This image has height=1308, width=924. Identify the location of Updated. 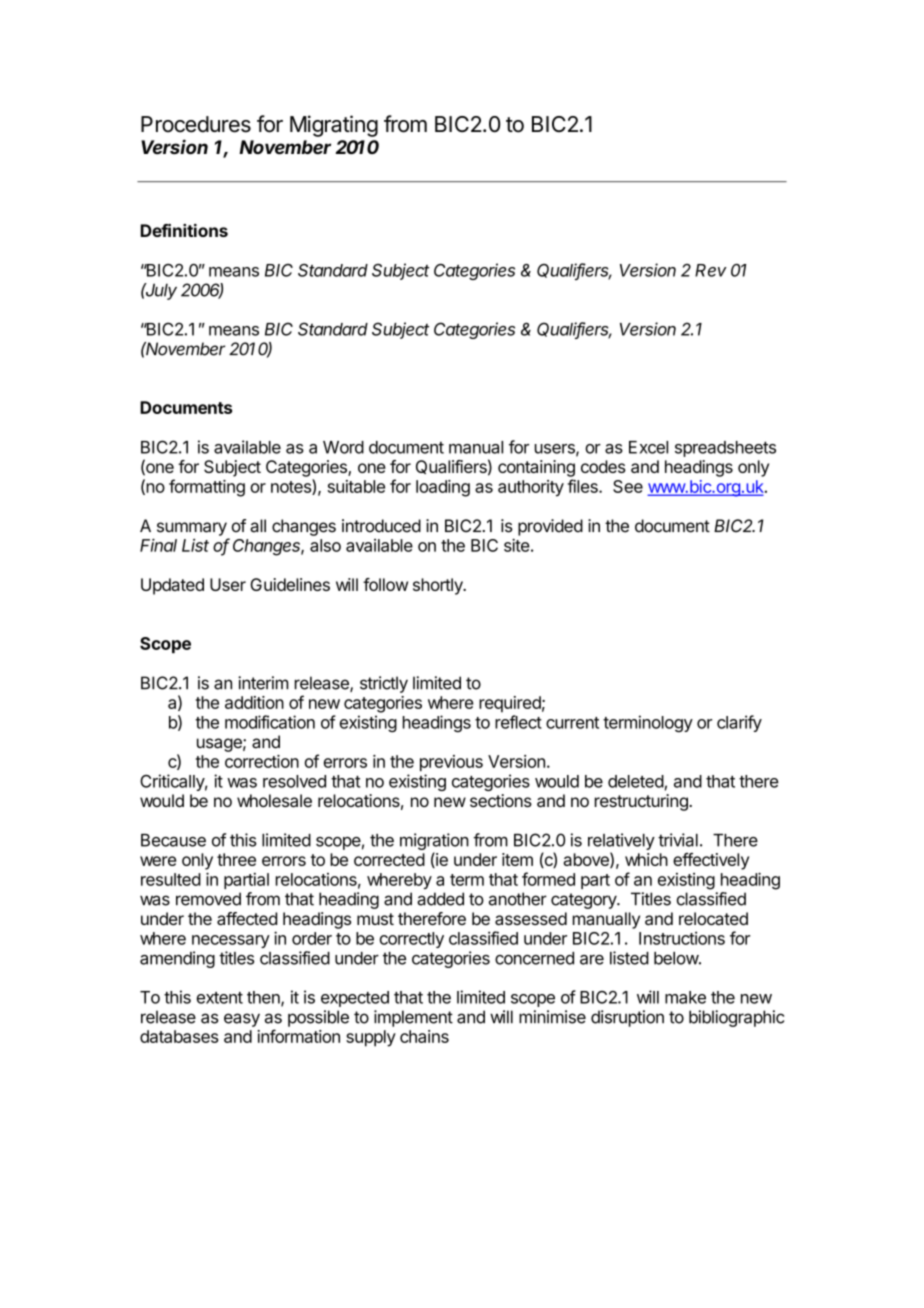
(172, 586).
